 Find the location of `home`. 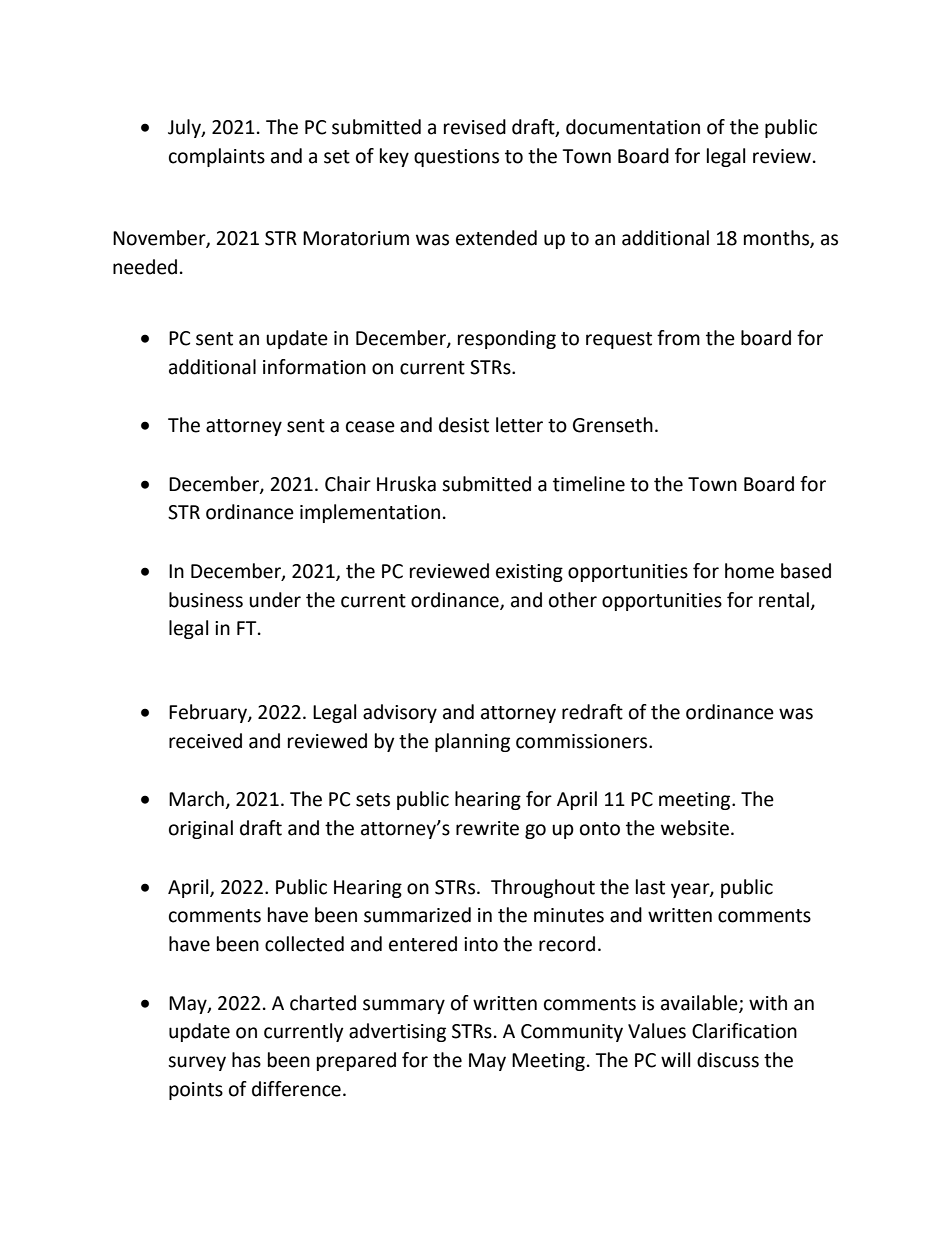

home is located at coordinates (749, 571).
